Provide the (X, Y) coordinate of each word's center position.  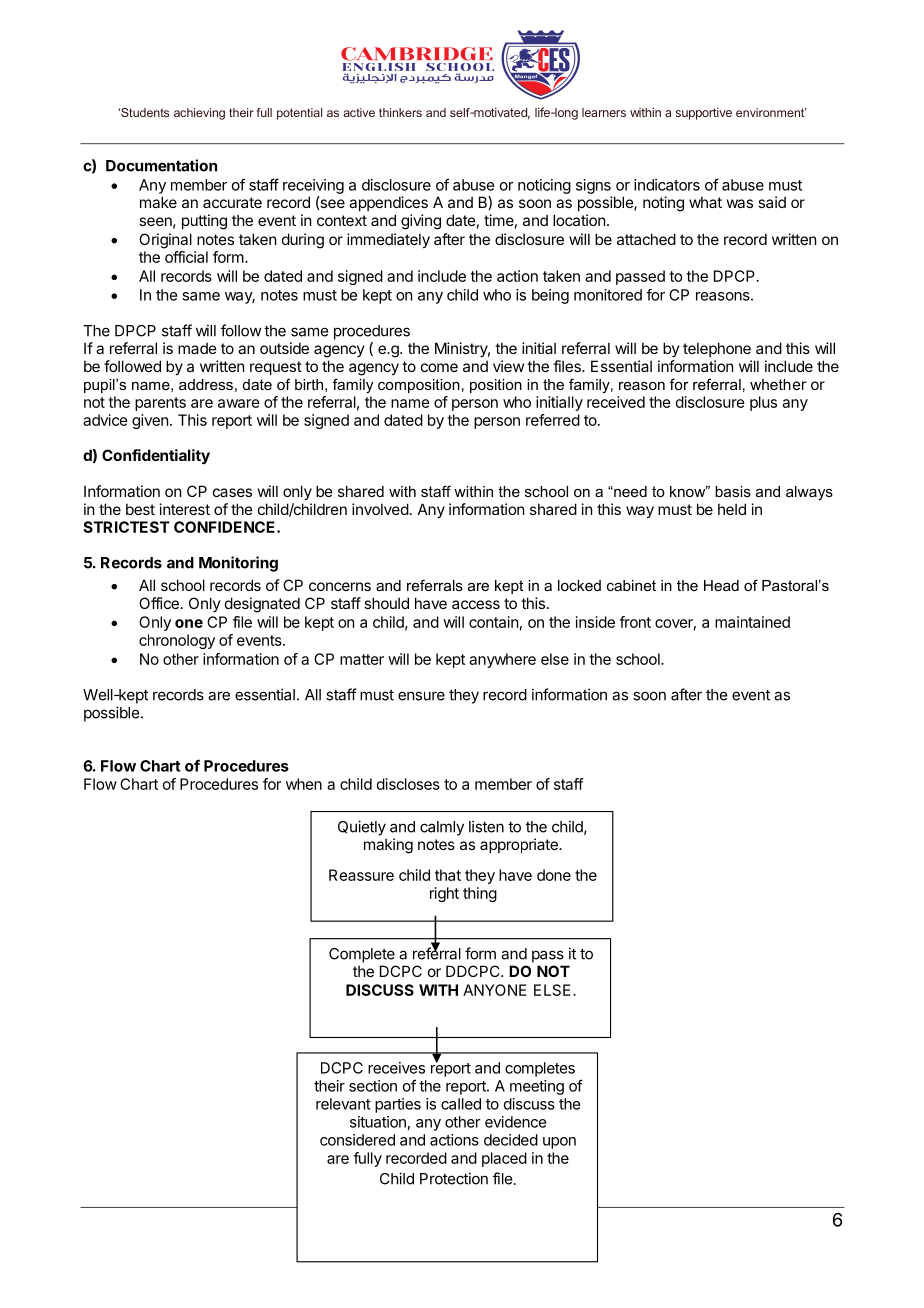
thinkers (400, 112)
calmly (442, 828)
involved (380, 509)
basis (733, 491)
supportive (704, 113)
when (304, 784)
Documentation (161, 165)
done (554, 875)
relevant (343, 1104)
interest (185, 509)
